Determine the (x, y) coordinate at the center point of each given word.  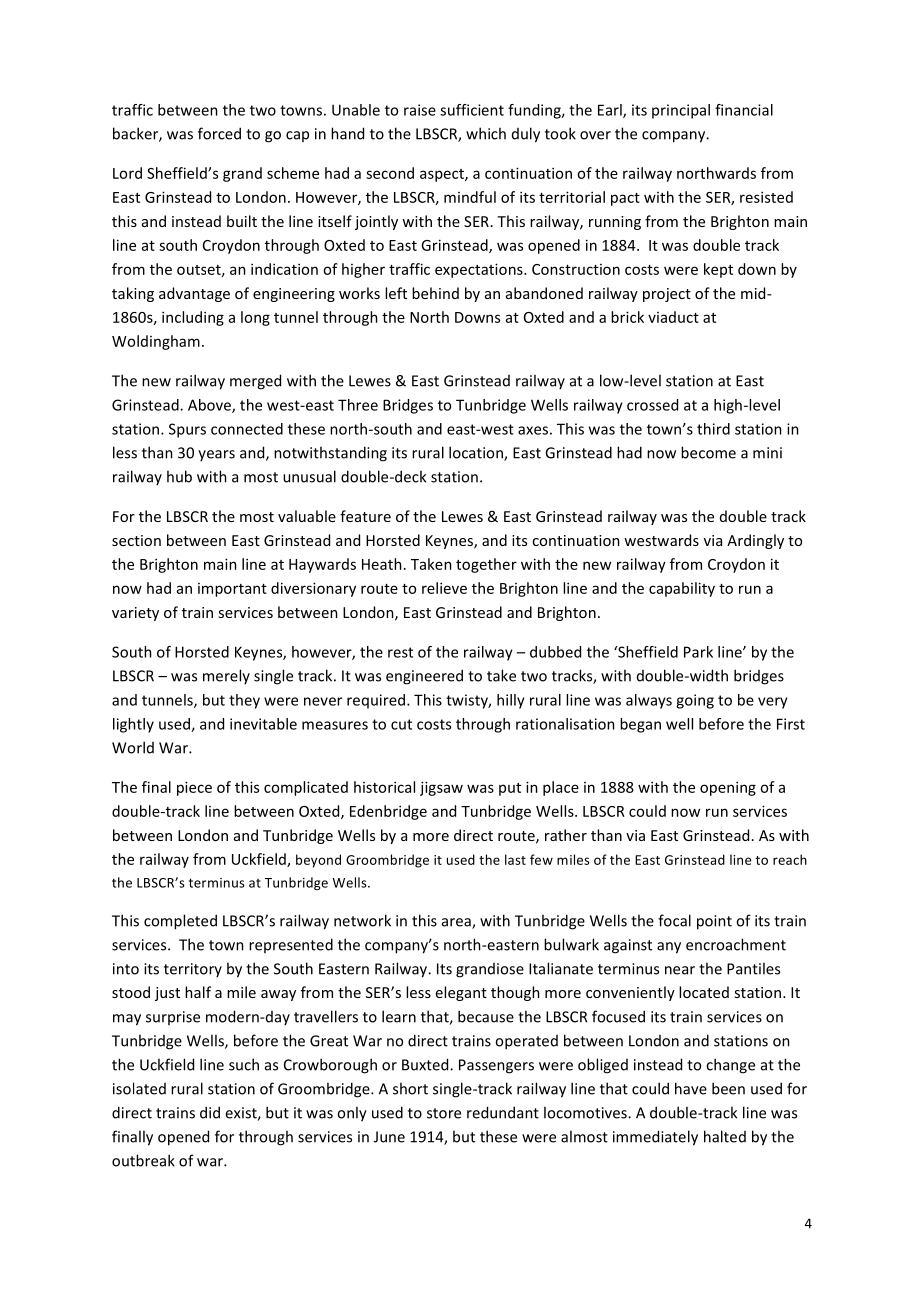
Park (698, 652)
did (210, 1112)
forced (219, 133)
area (457, 923)
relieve (444, 588)
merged (255, 382)
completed (180, 922)
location (477, 453)
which (486, 133)
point (714, 922)
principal (681, 111)
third (713, 429)
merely (226, 676)
